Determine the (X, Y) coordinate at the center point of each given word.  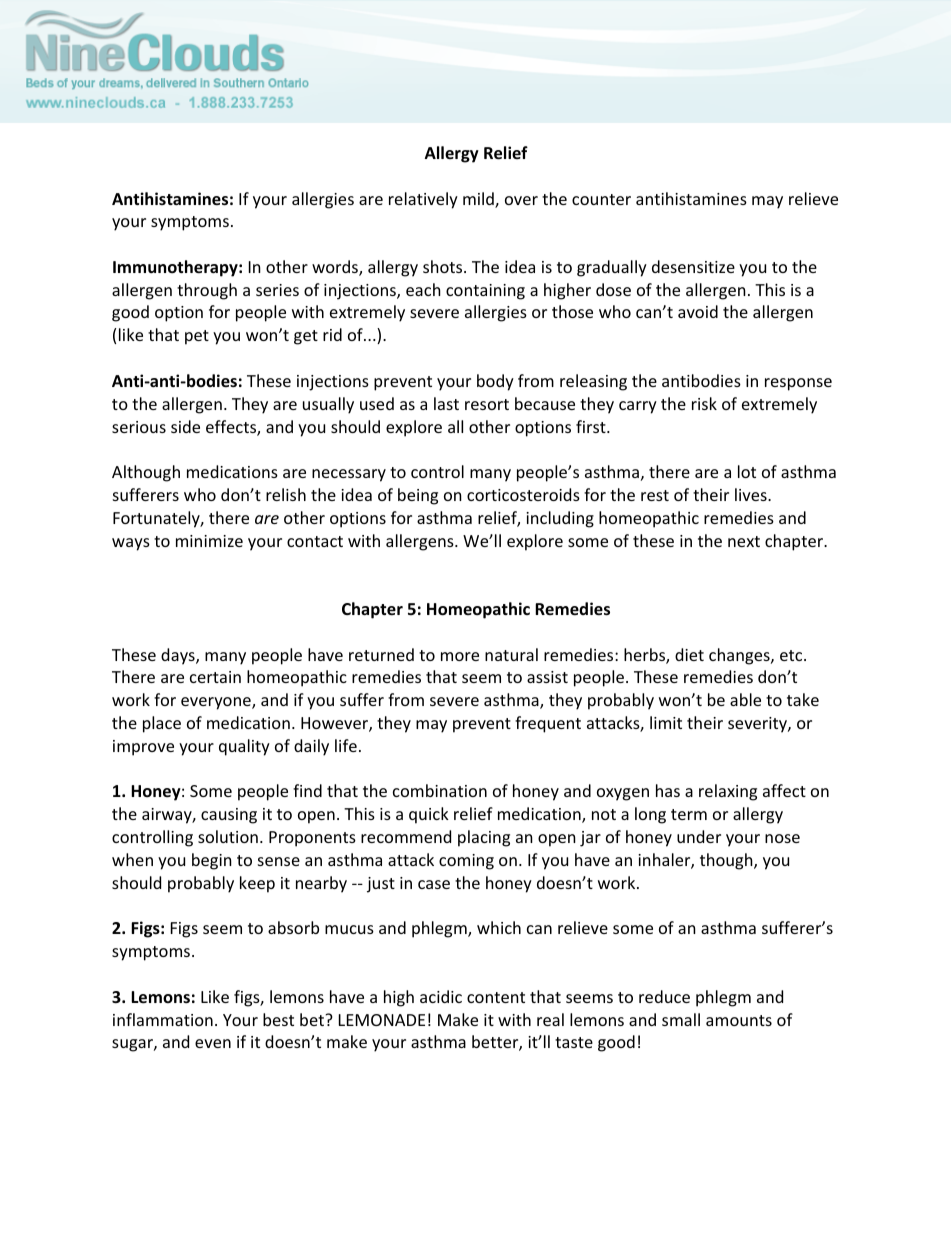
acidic (441, 996)
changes (740, 656)
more (460, 656)
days (179, 656)
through (207, 291)
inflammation (163, 1019)
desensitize (693, 266)
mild (479, 200)
